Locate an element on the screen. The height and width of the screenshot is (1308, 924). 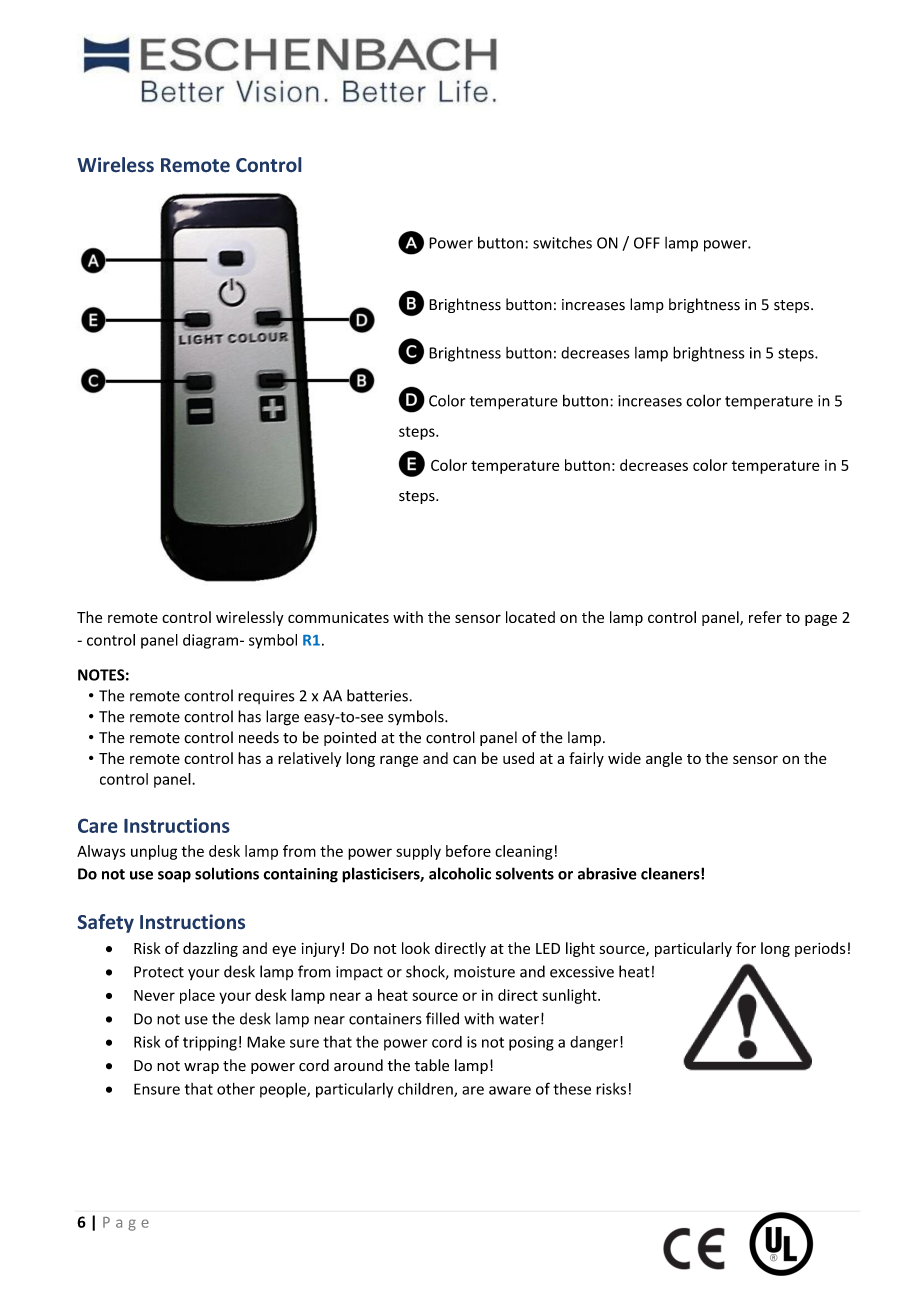
batteries is located at coordinates (378, 695).
